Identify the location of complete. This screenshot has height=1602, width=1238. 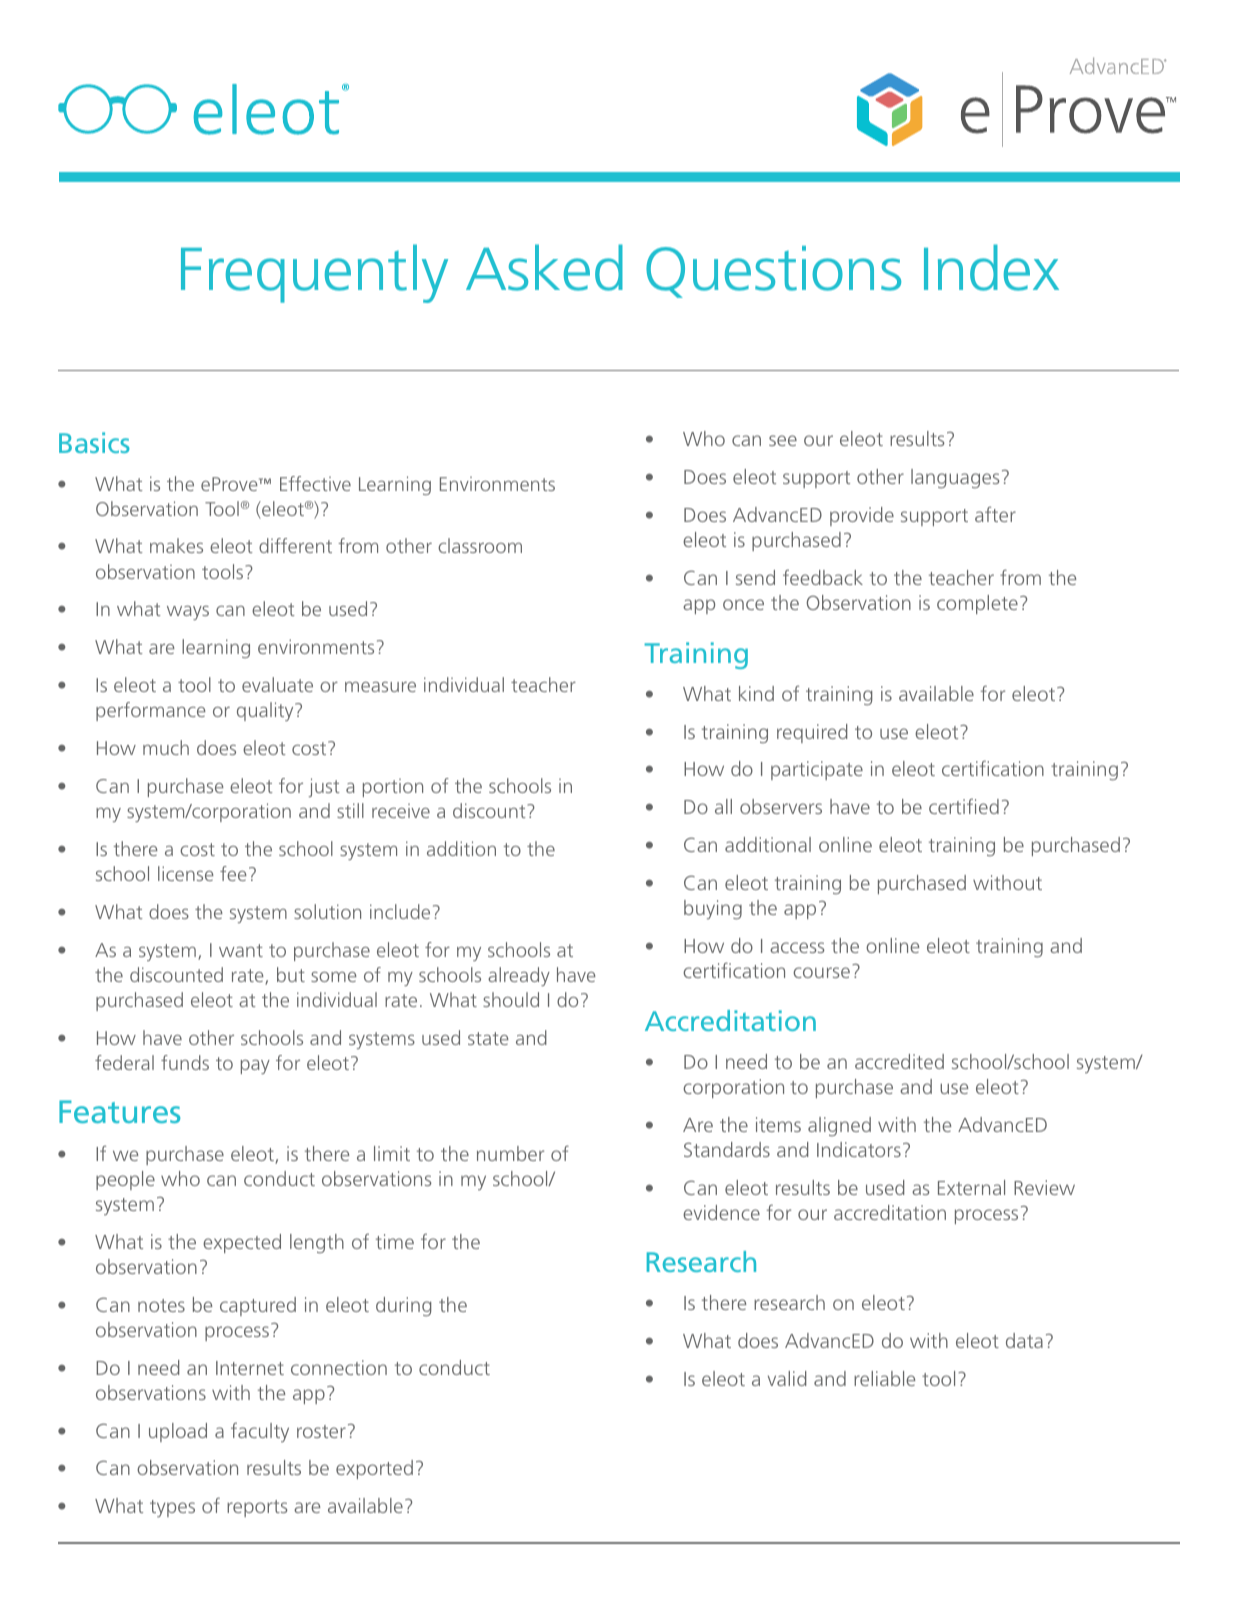
(977, 604).
